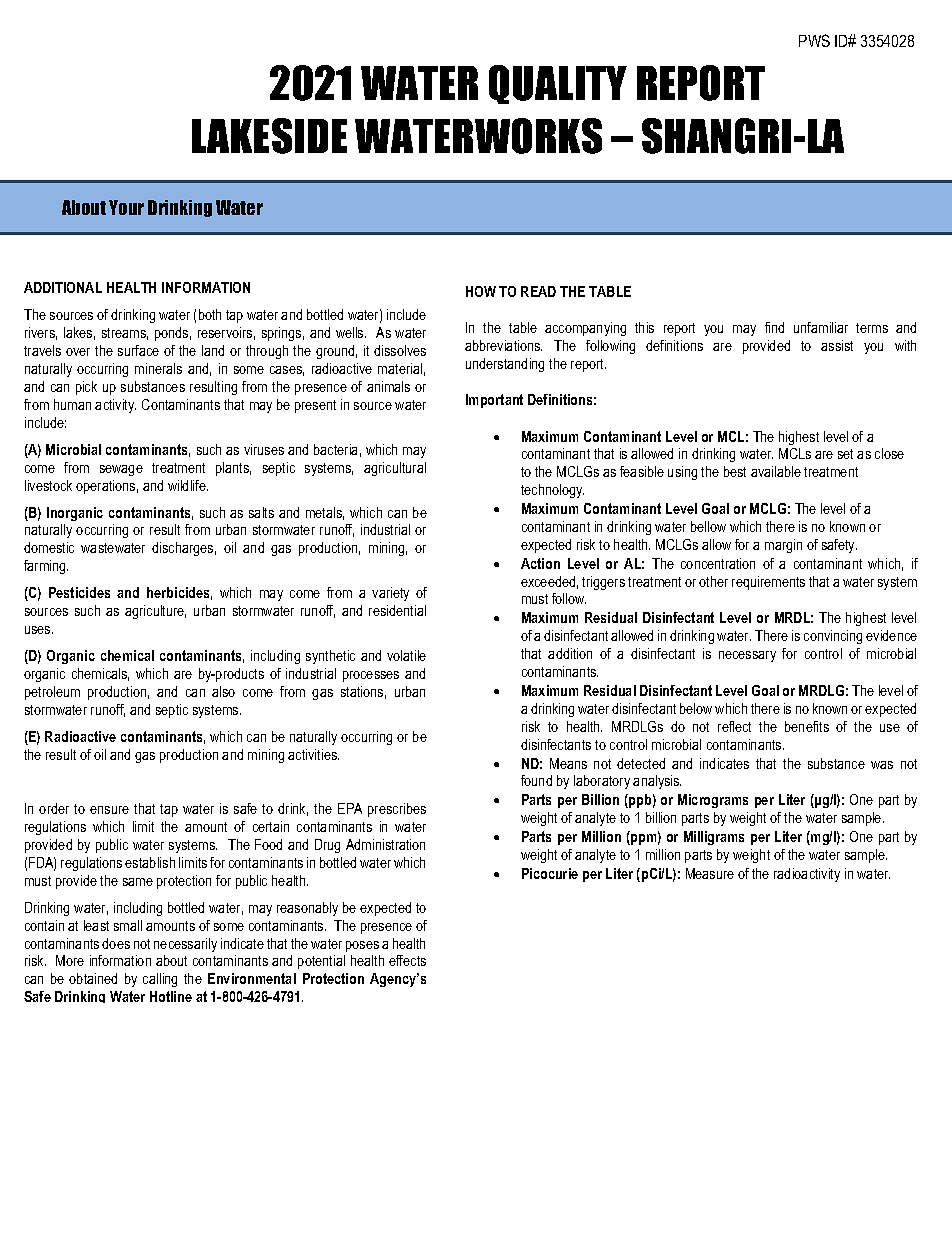 This document has height=1233, width=952. I want to click on found, so click(536, 780).
